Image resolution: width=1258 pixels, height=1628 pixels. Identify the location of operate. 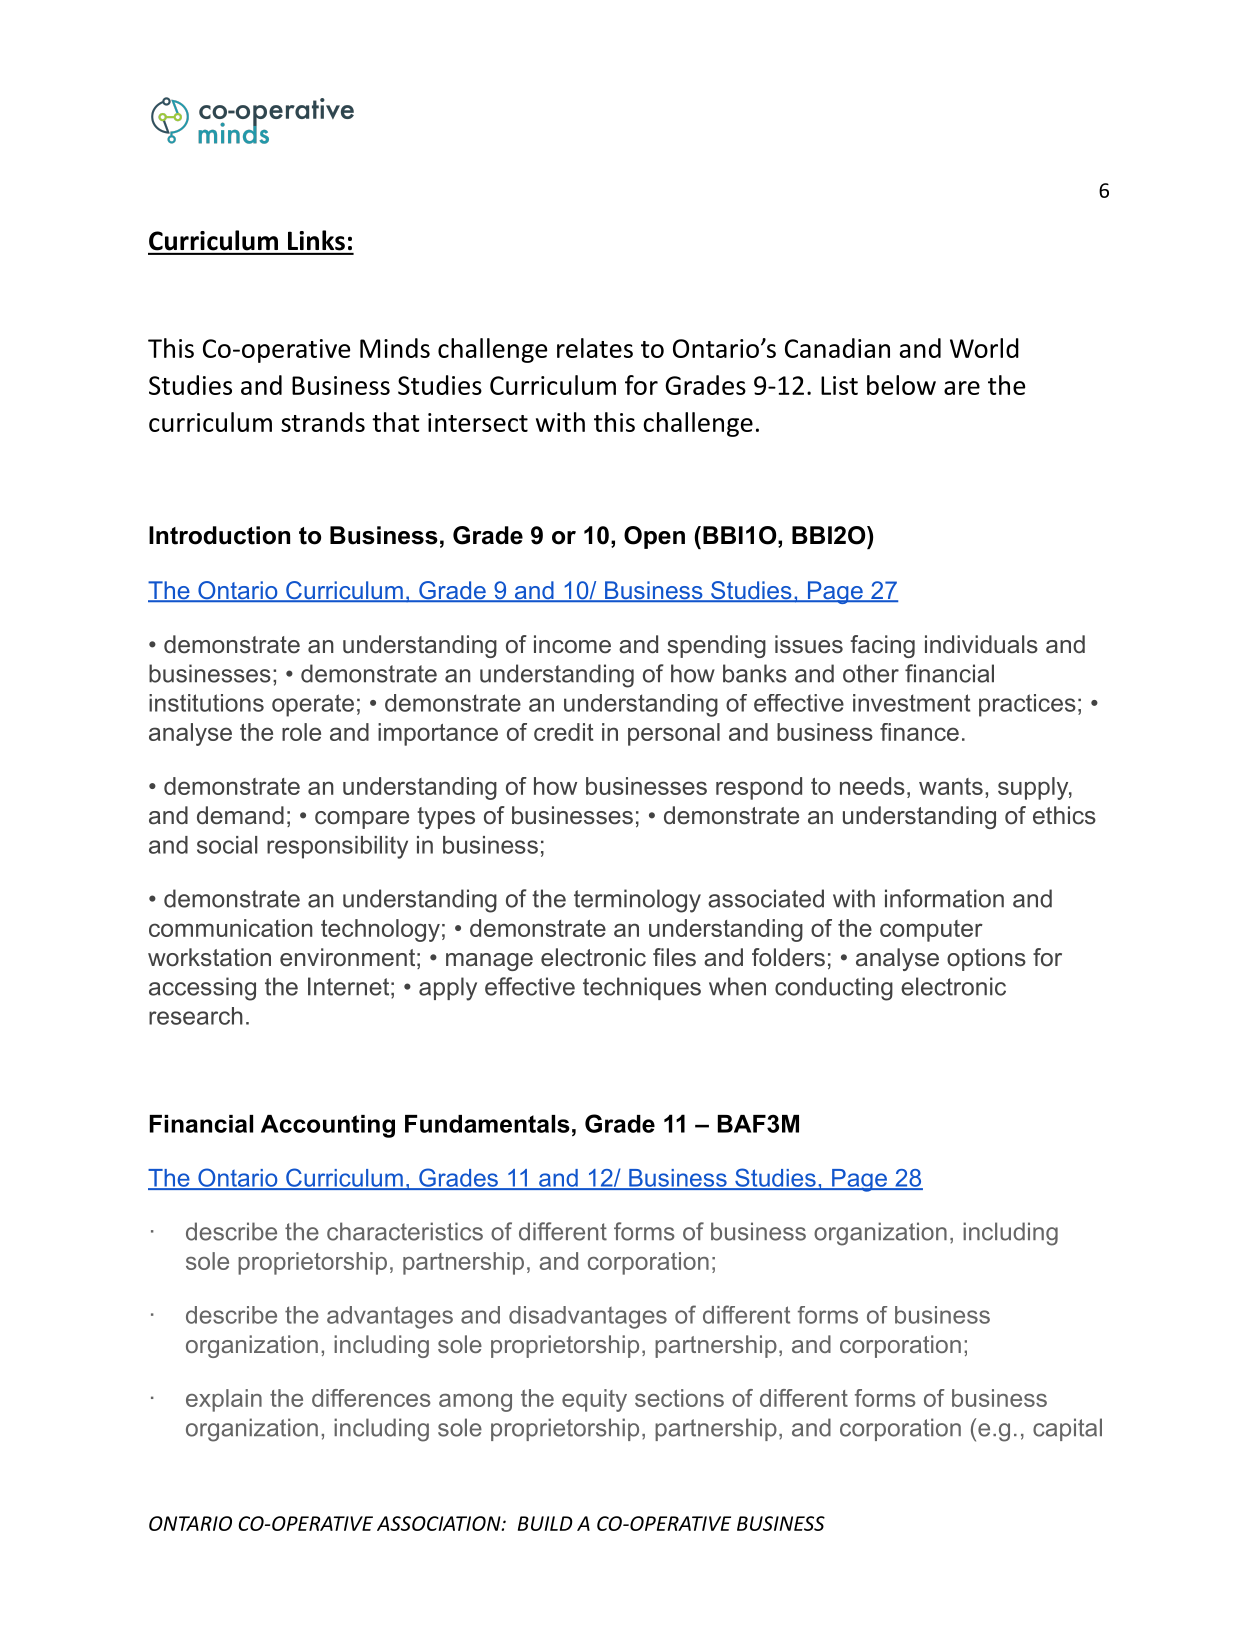
(313, 705).
